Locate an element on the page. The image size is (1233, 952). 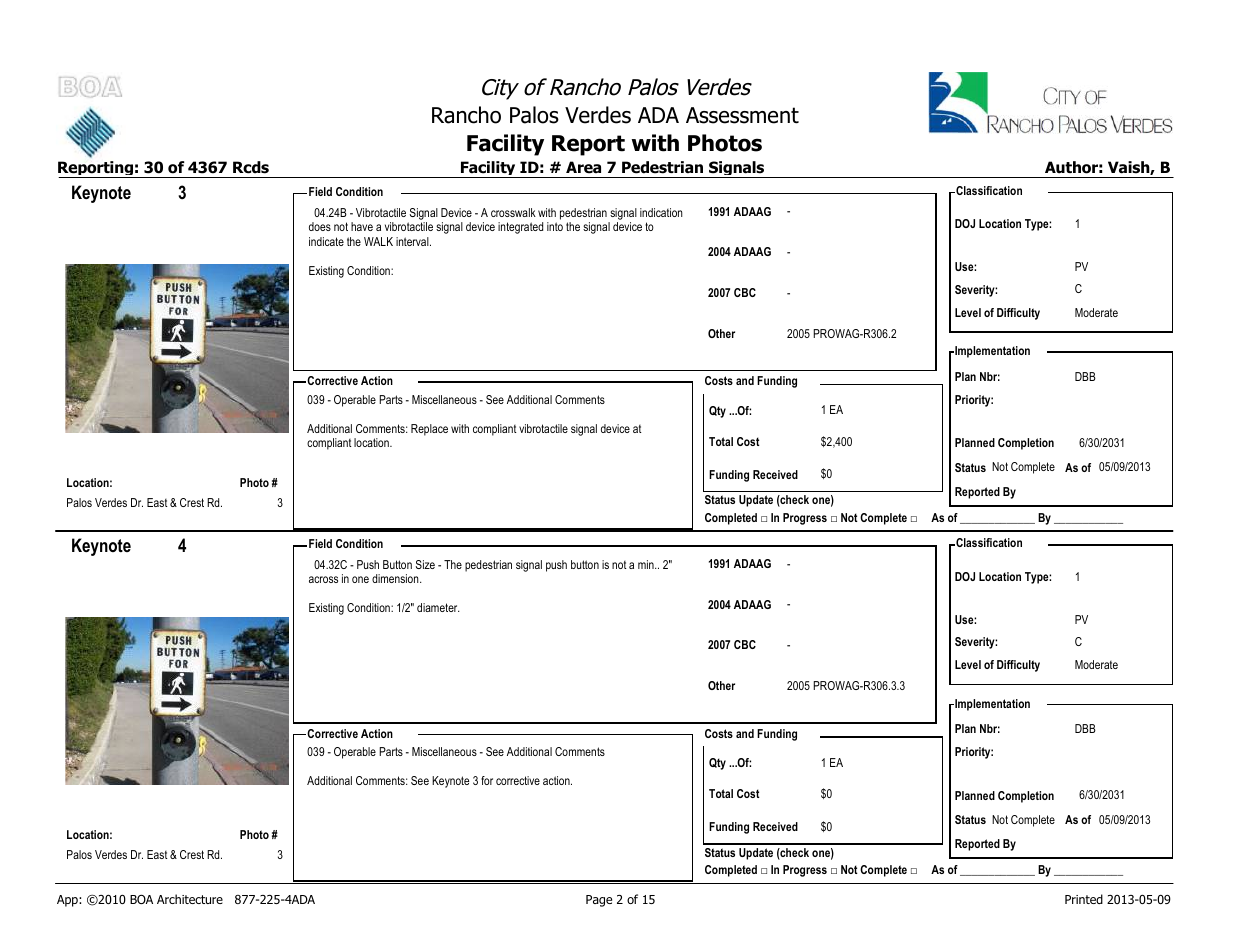
across is located at coordinates (323, 579).
